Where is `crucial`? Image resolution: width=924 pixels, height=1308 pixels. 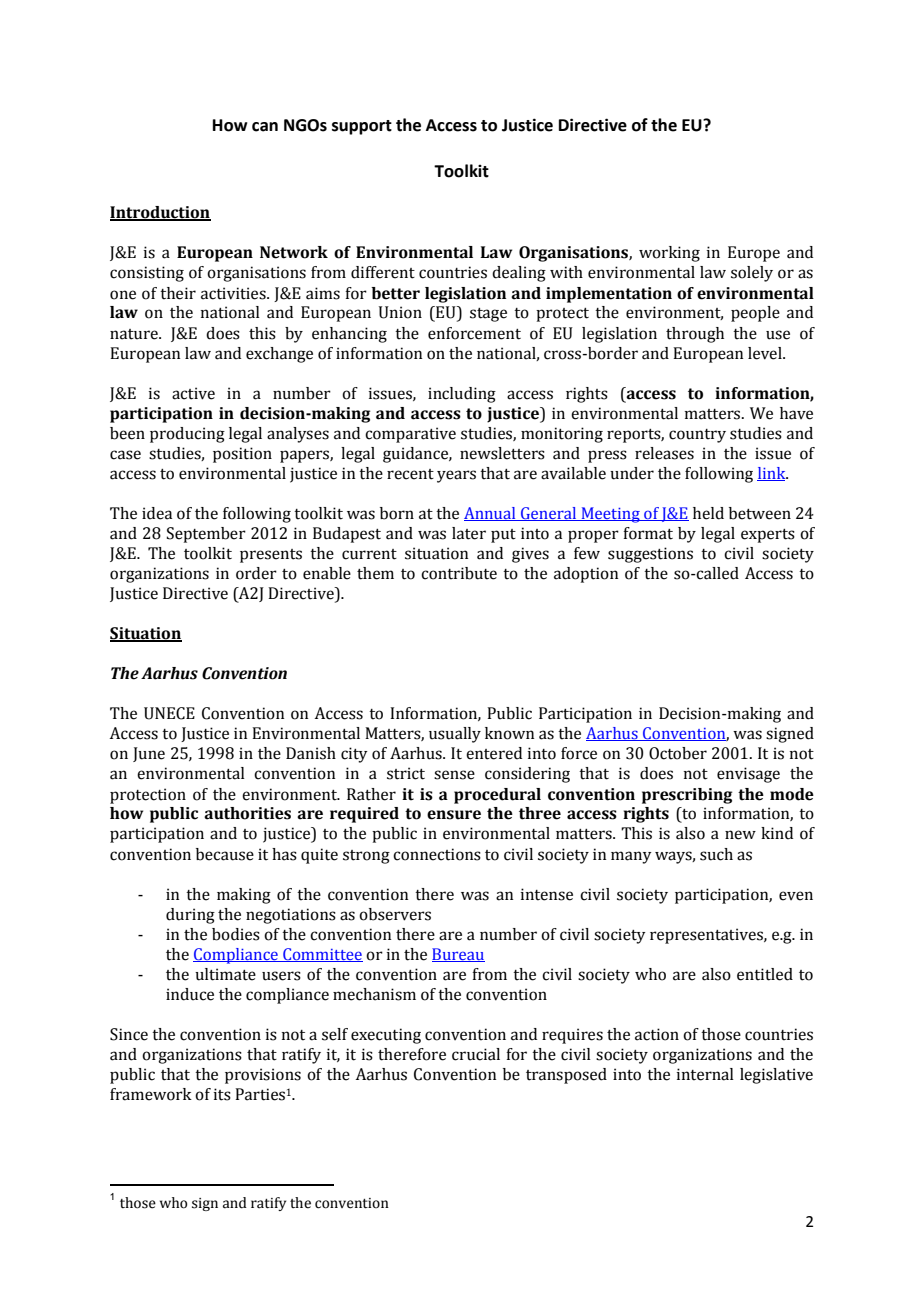 crucial is located at coordinates (476, 1054).
